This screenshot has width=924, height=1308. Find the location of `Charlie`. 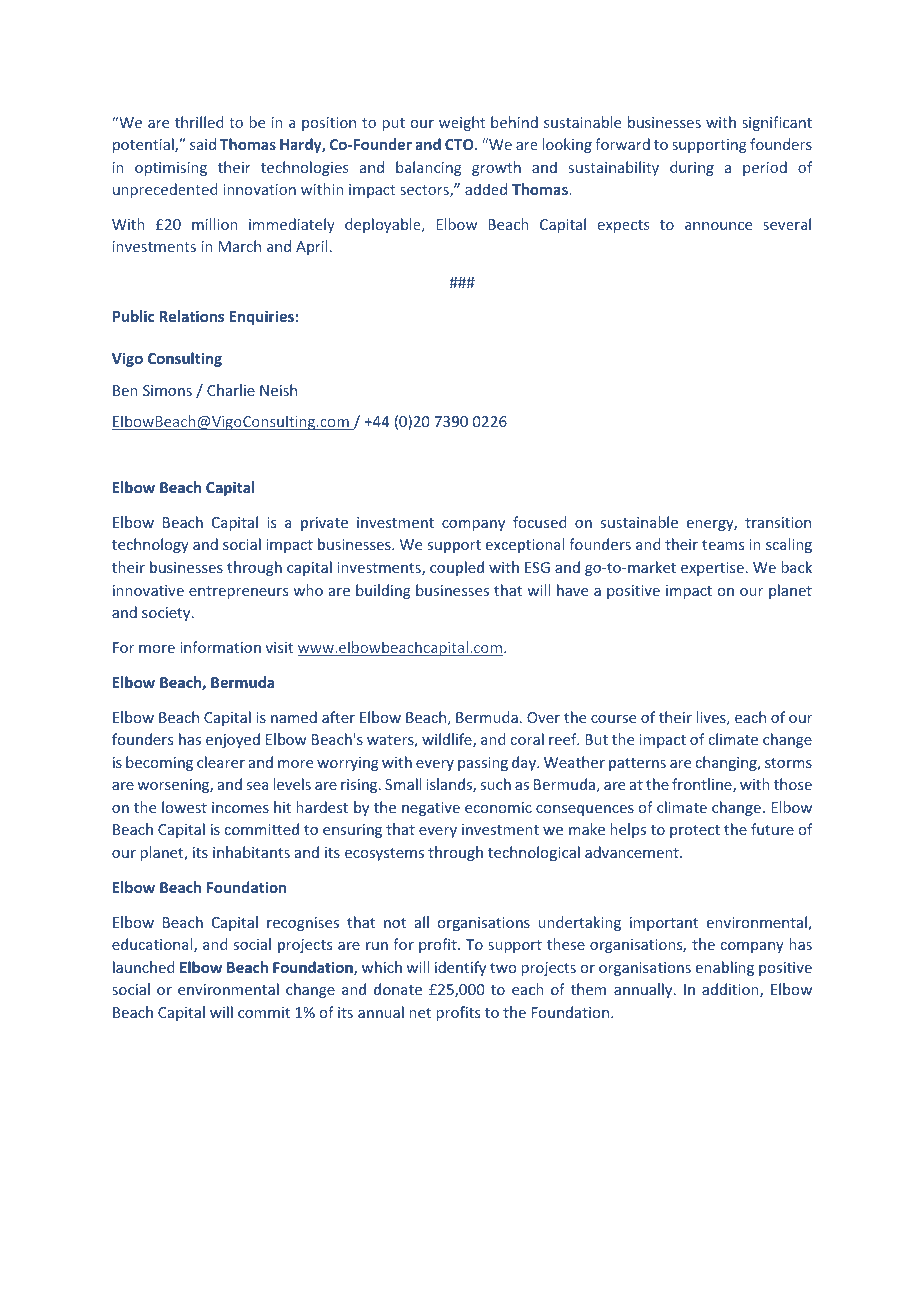

Charlie is located at coordinates (231, 390).
